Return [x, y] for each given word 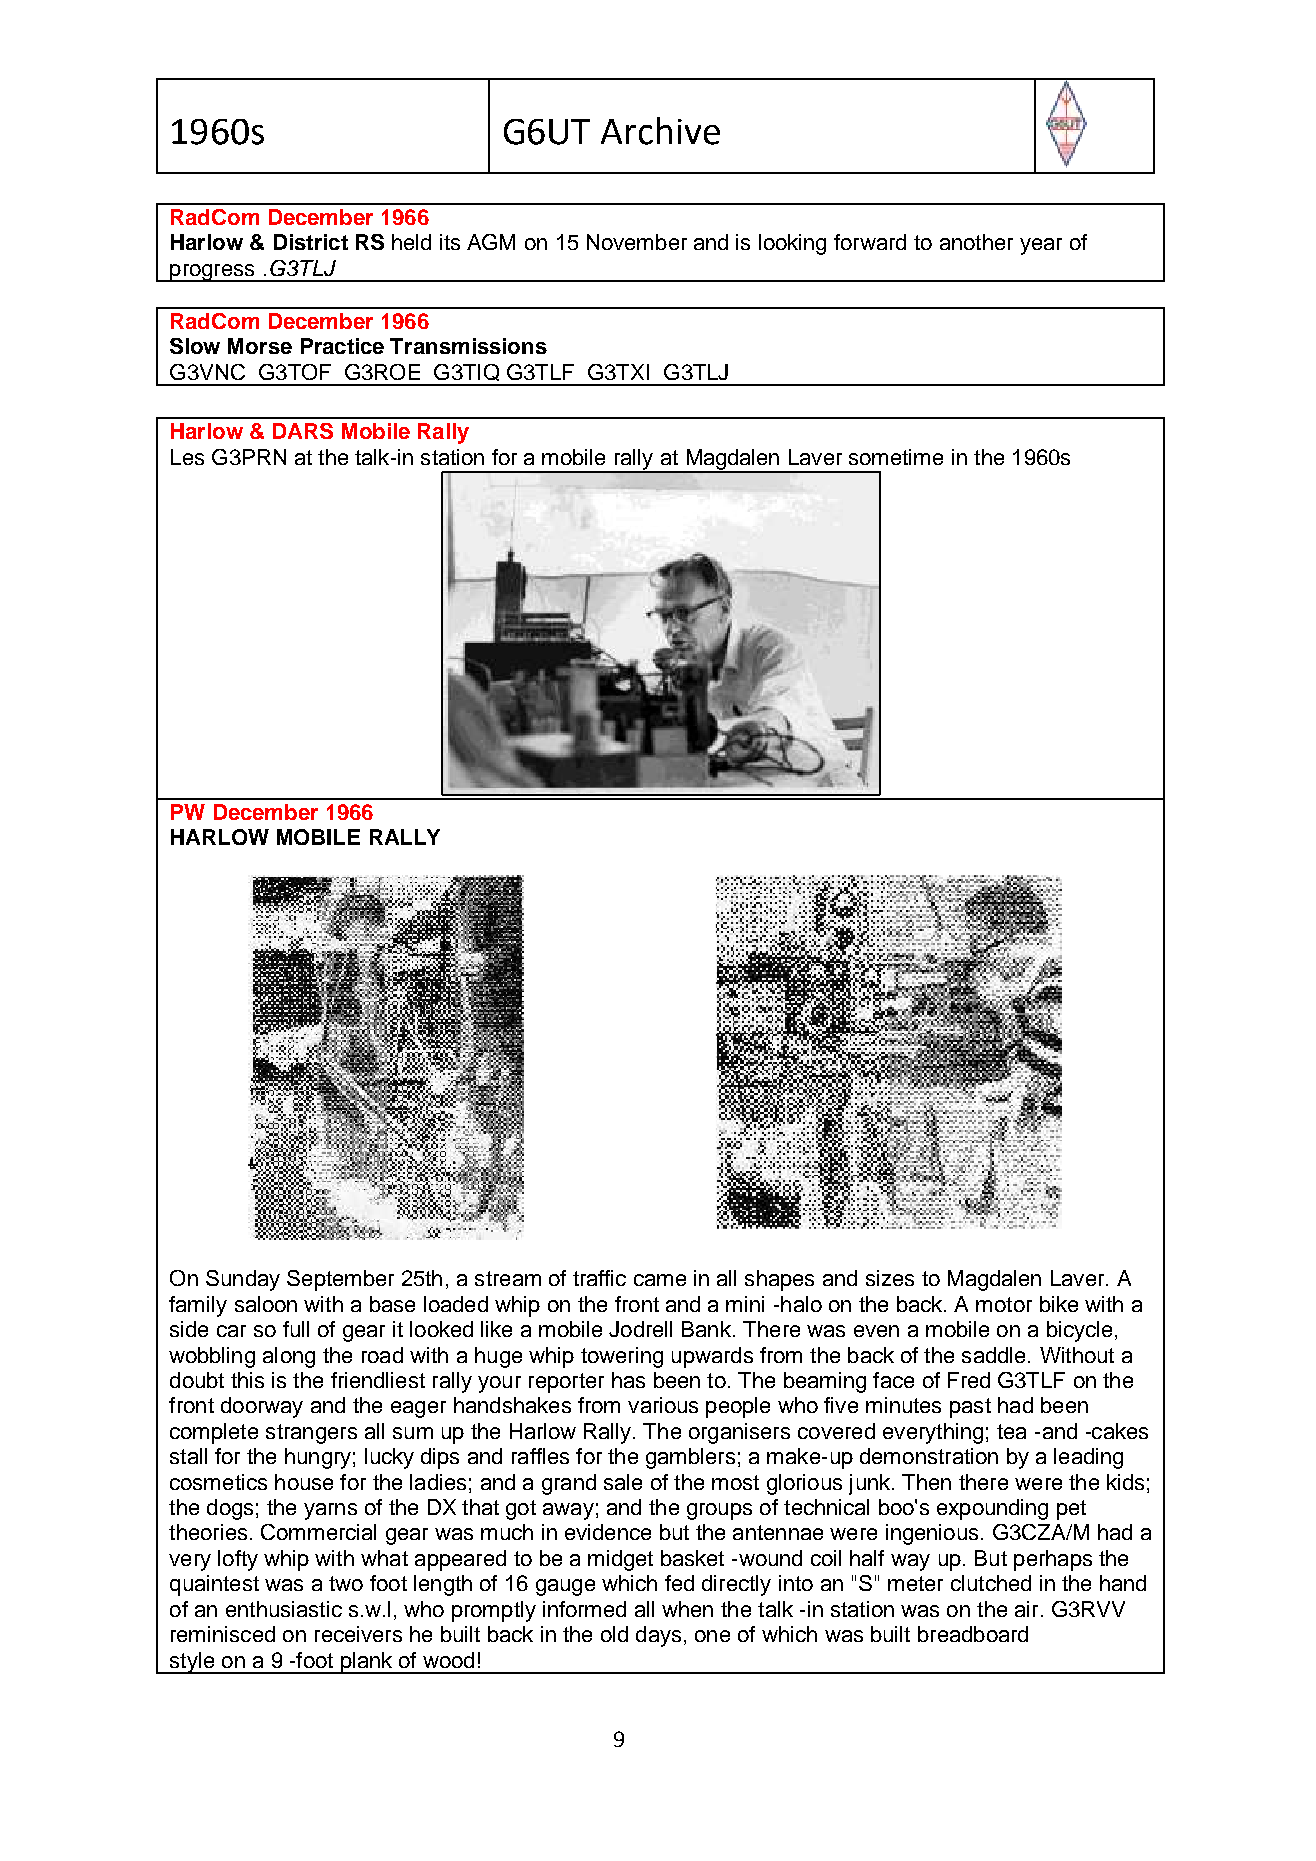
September [340, 1280]
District [311, 242]
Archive [660, 131]
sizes [890, 1278]
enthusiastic [284, 1609]
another [976, 242]
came [660, 1280]
